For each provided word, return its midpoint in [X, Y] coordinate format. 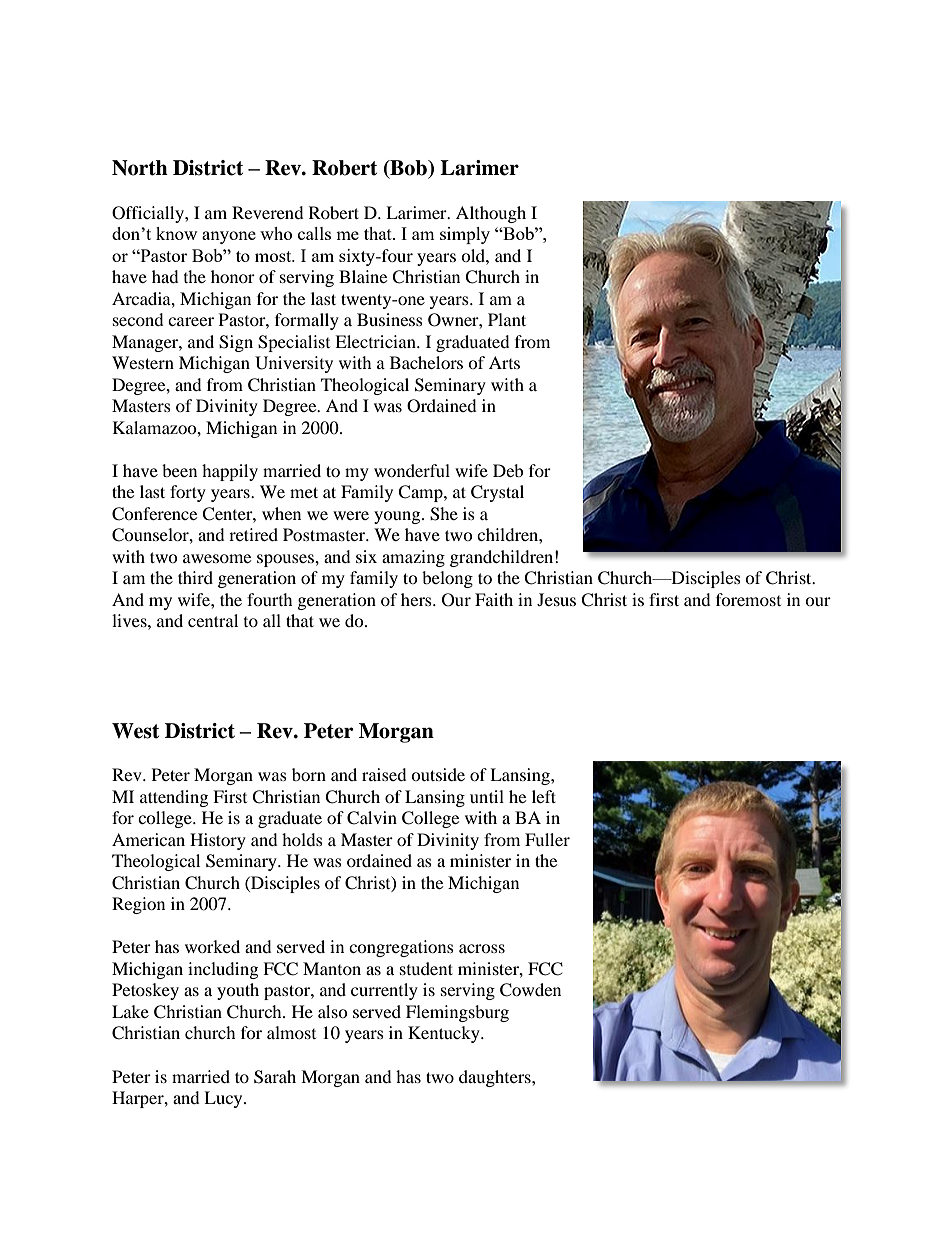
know [176, 233]
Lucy [224, 1099]
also [333, 1011]
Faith [494, 599]
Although [491, 214]
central [213, 620]
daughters [496, 1078]
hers [417, 599]
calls [314, 233]
